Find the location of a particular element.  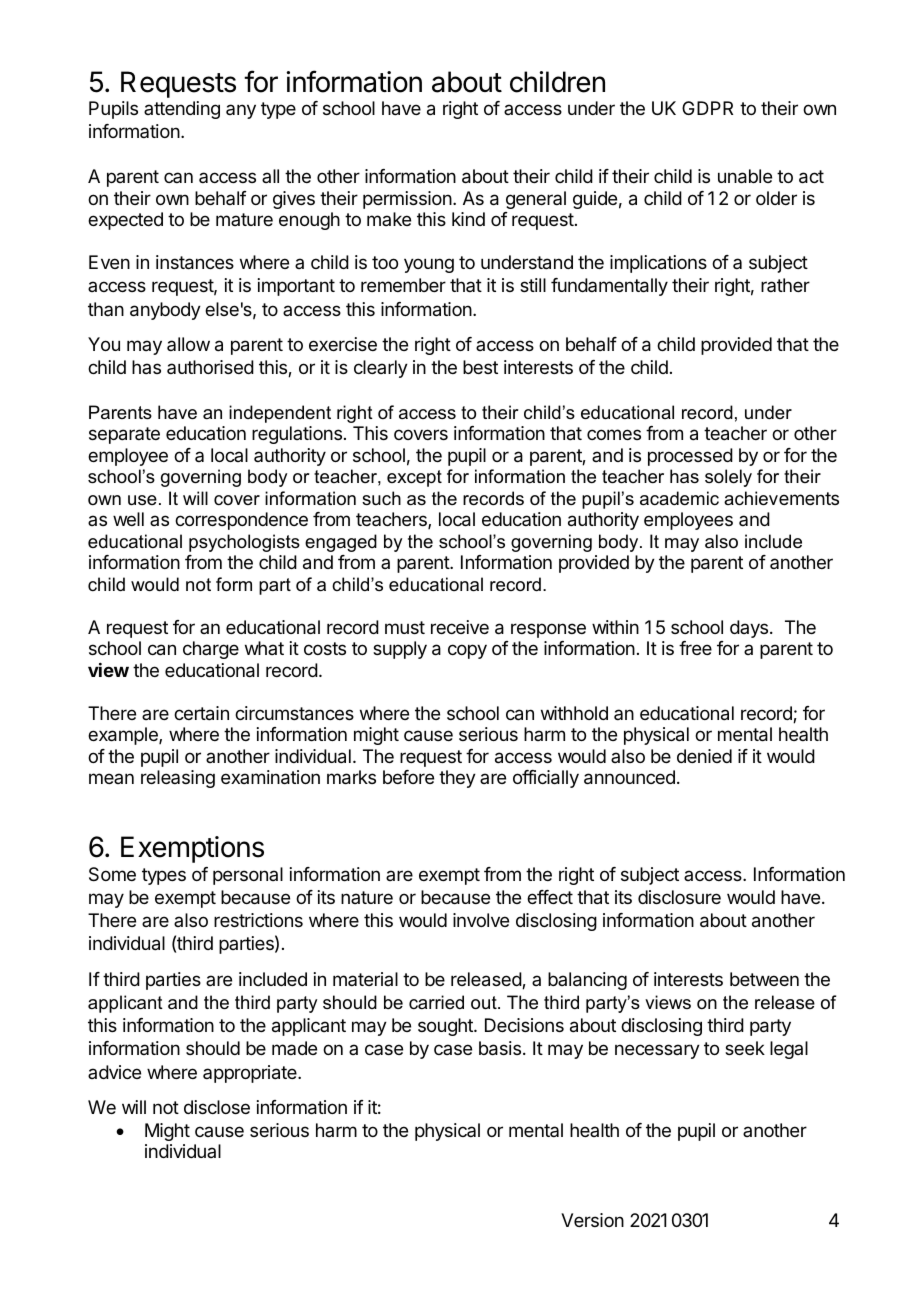

GDPR is located at coordinates (707, 108).
